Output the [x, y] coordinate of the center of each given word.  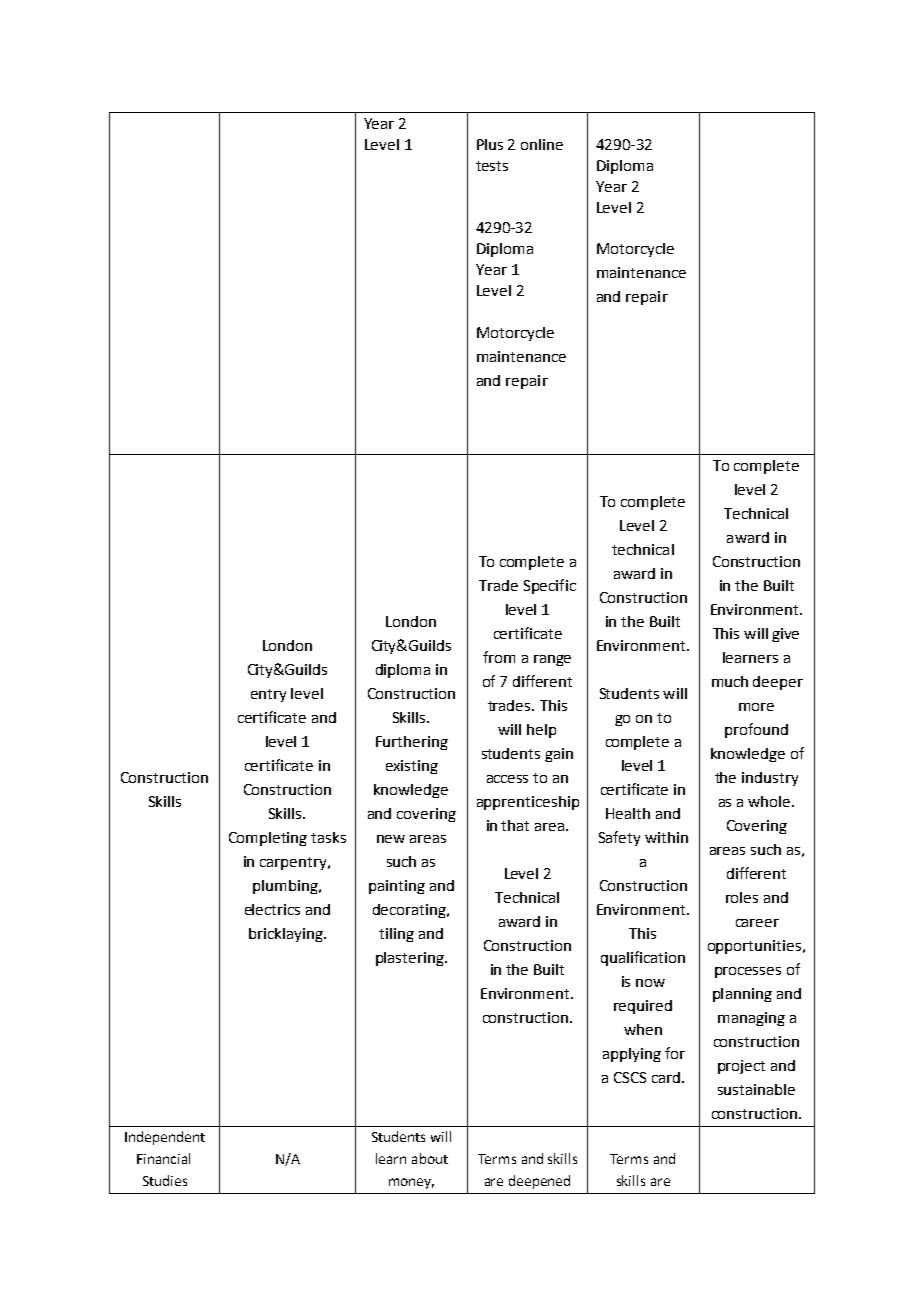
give [785, 635]
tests [492, 166]
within [666, 837]
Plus [490, 144]
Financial [163, 1158]
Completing [268, 839]
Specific [550, 586]
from [499, 657]
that [515, 825]
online [542, 144]
